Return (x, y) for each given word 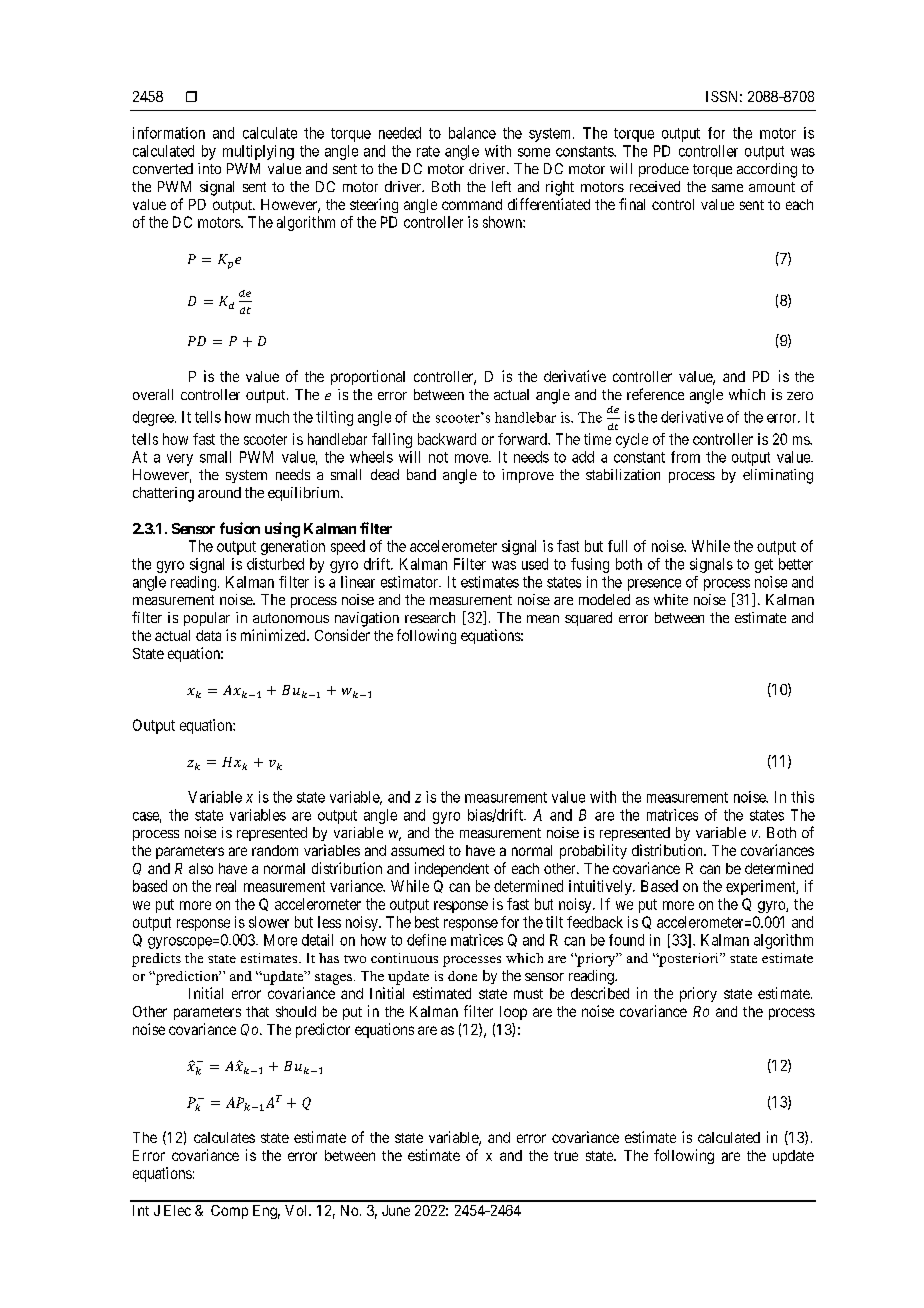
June (396, 1210)
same (727, 188)
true (566, 1156)
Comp (229, 1212)
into (209, 168)
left (501, 186)
